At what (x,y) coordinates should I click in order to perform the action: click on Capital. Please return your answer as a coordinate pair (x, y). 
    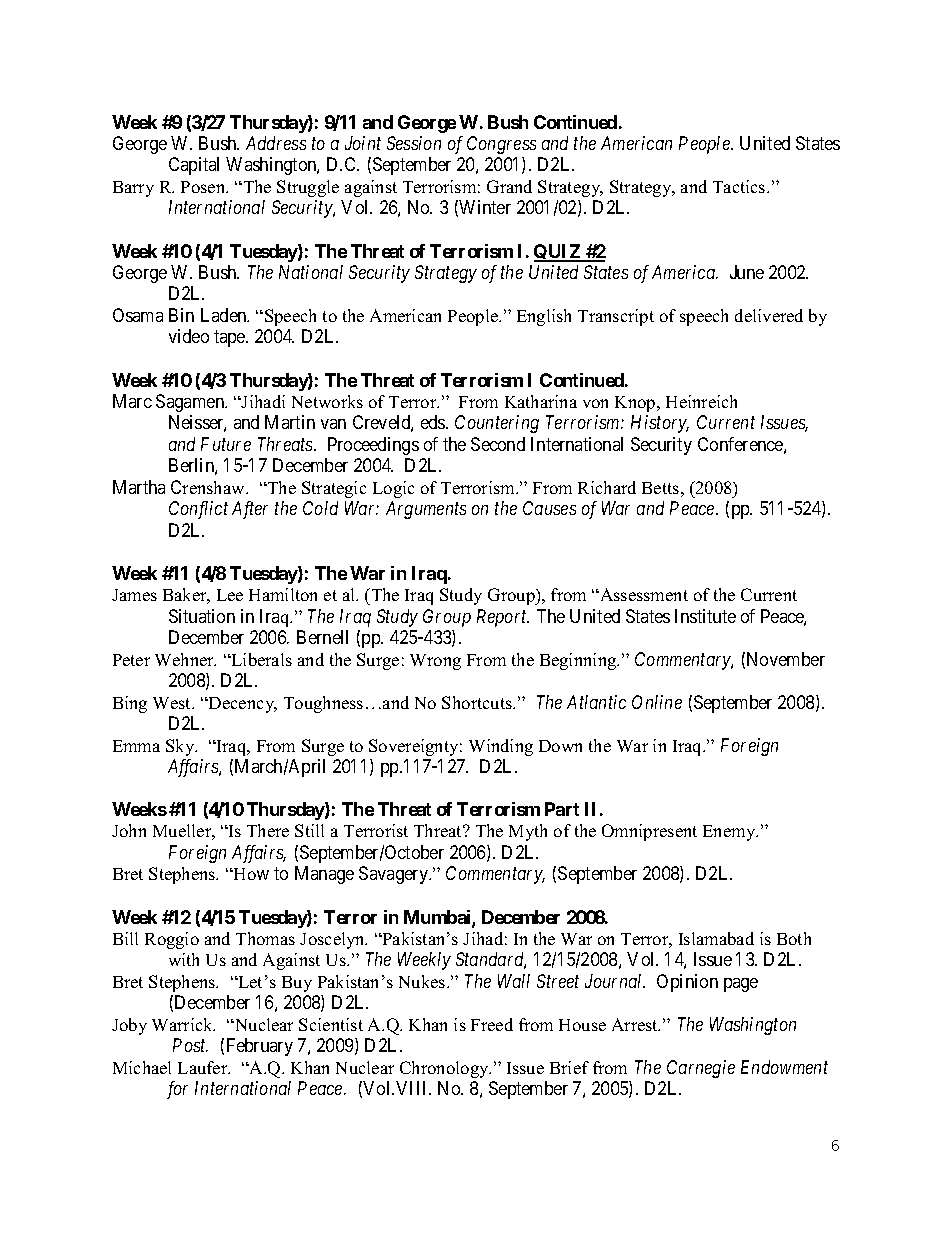
    Looking at the image, I should click on (194, 166).
